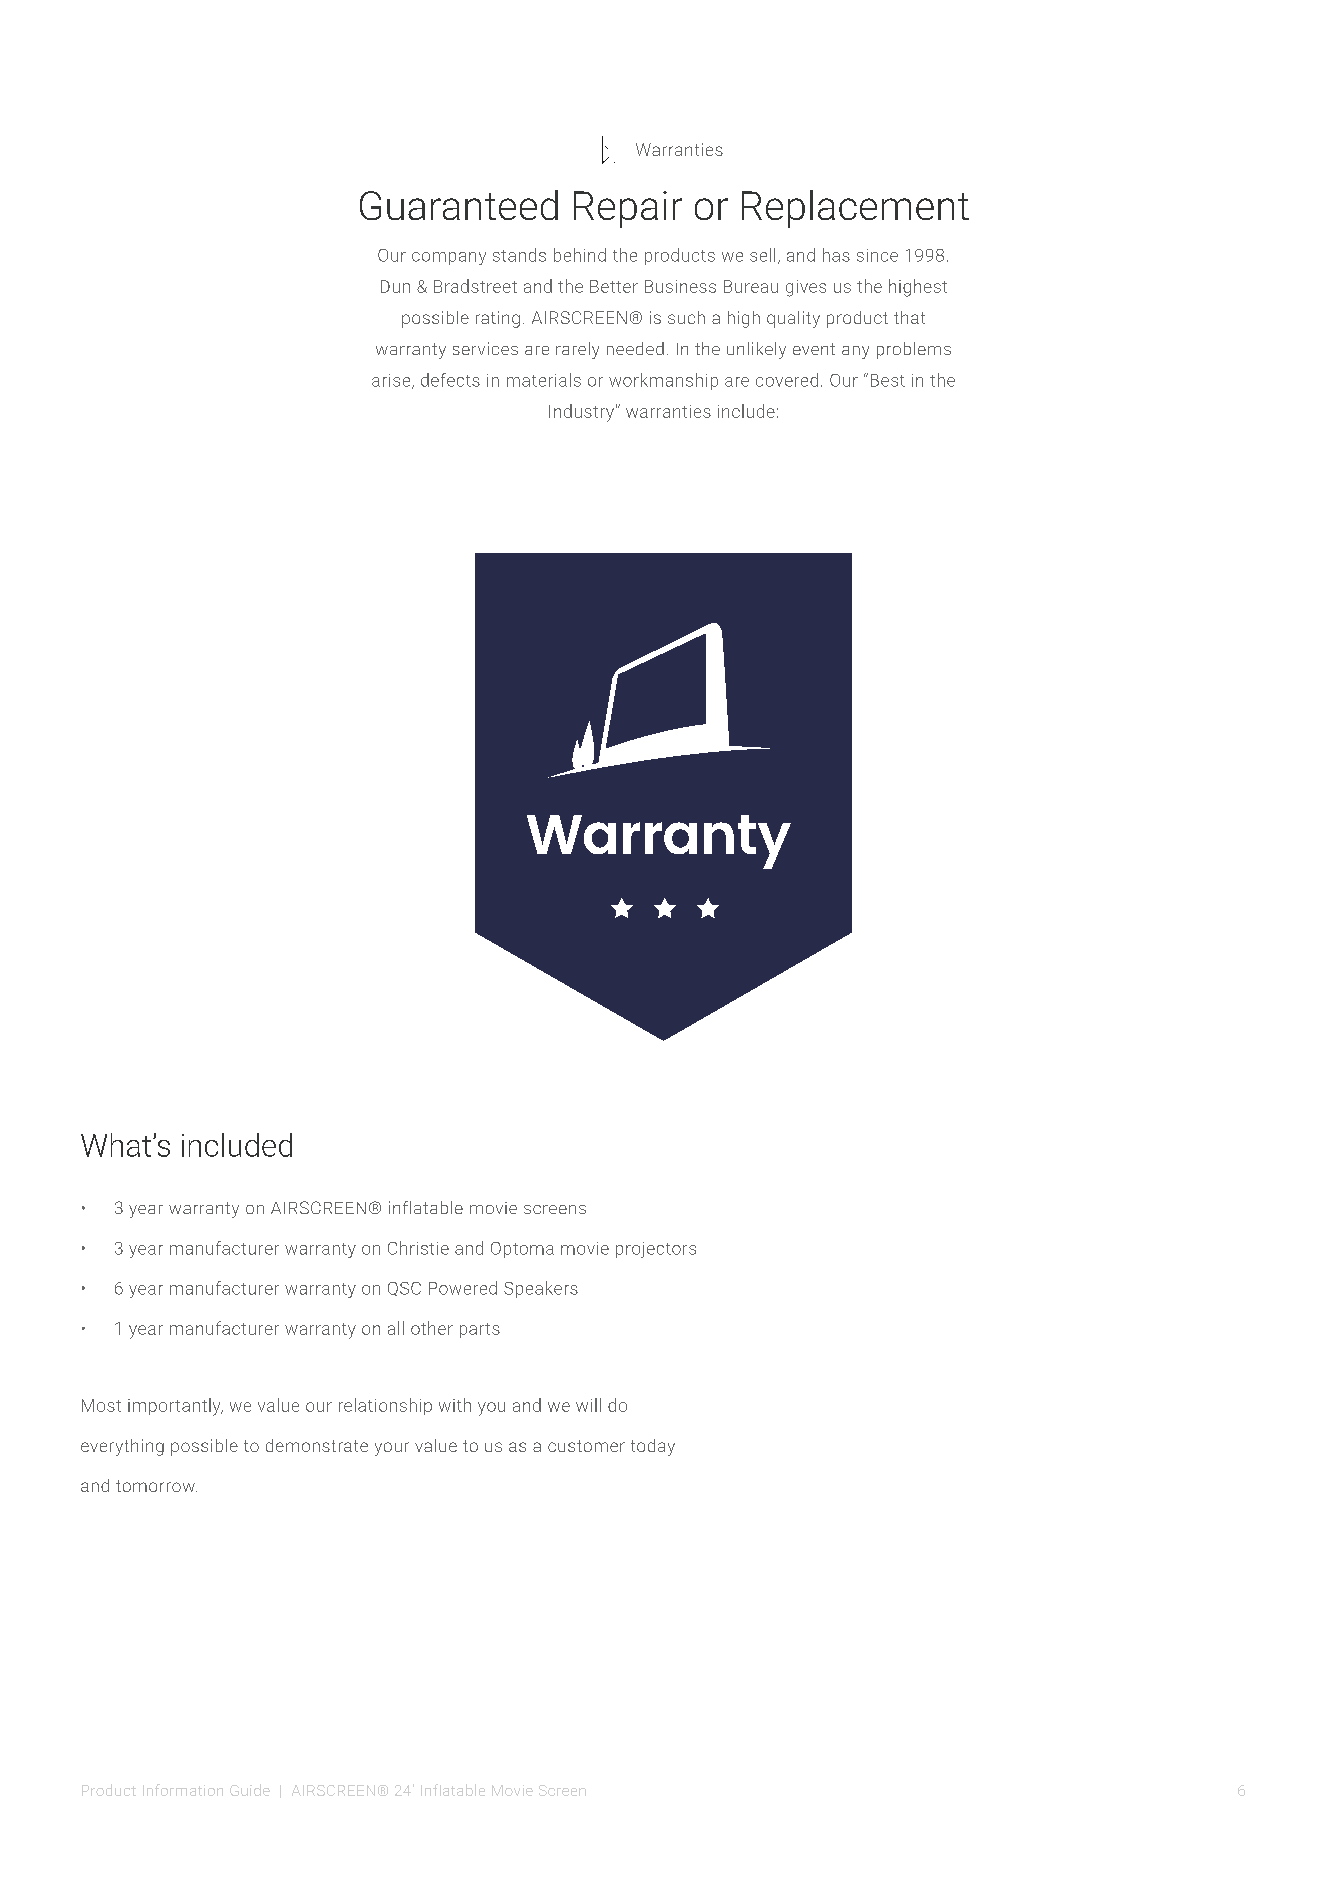  Describe the element at coordinates (836, 255) in the image. I see `has` at that location.
